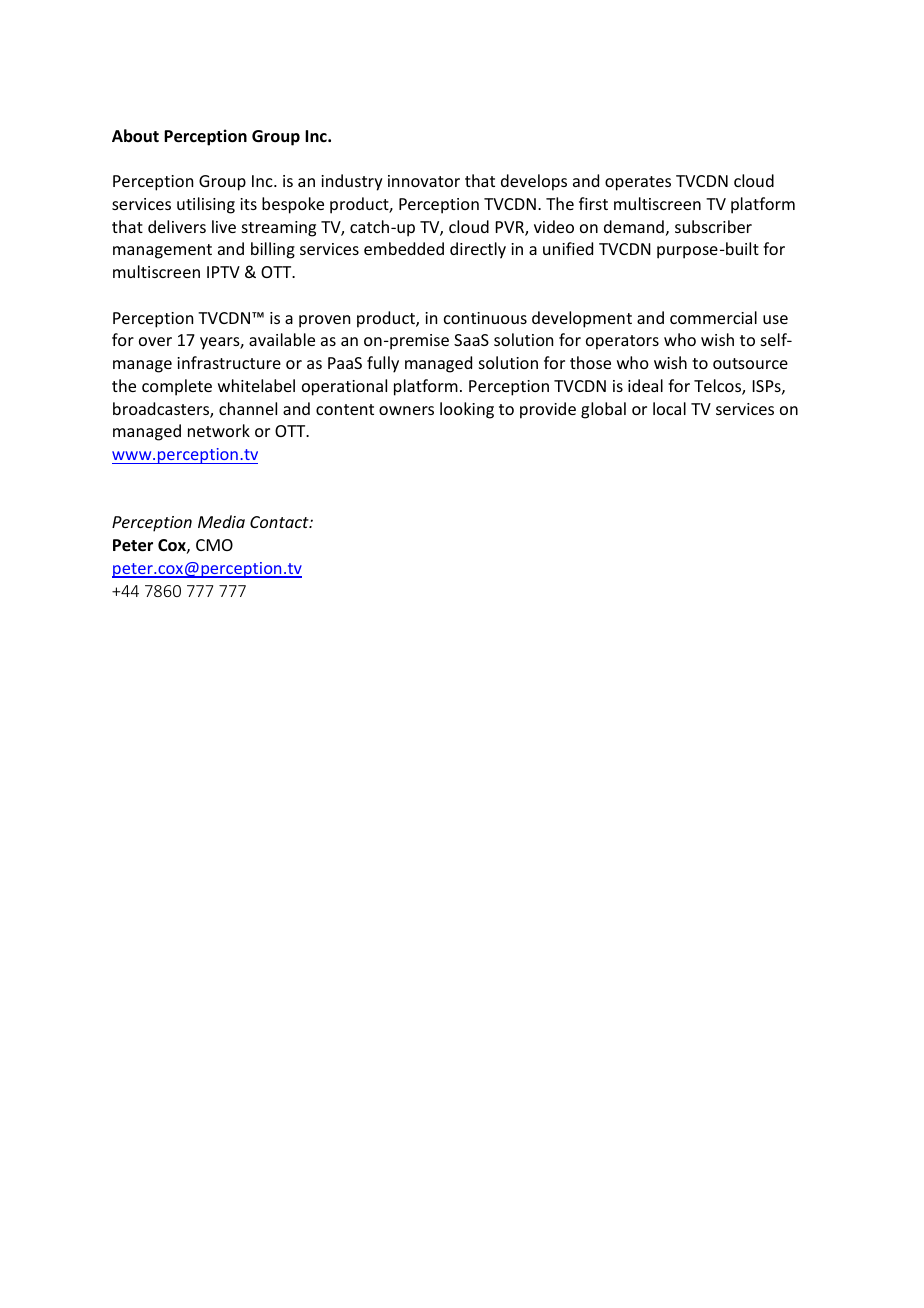 Image resolution: width=924 pixels, height=1308 pixels. Describe the element at coordinates (424, 181) in the screenshot. I see `innovator` at that location.
